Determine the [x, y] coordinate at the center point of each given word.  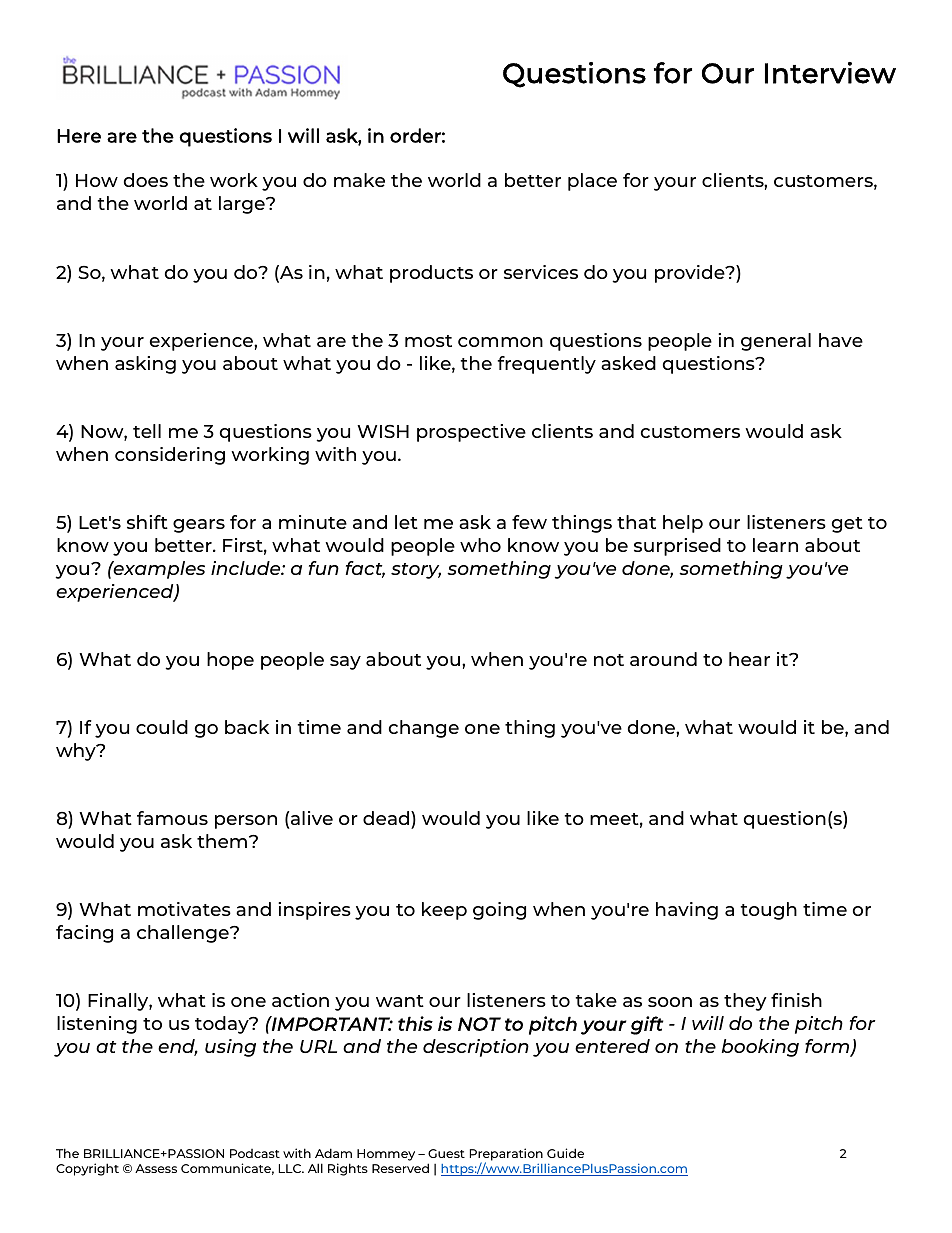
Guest [446, 1153]
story [416, 571]
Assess [156, 1168]
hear [749, 659]
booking [760, 1048]
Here [79, 136]
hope [230, 661]
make [359, 180]
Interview [830, 73]
